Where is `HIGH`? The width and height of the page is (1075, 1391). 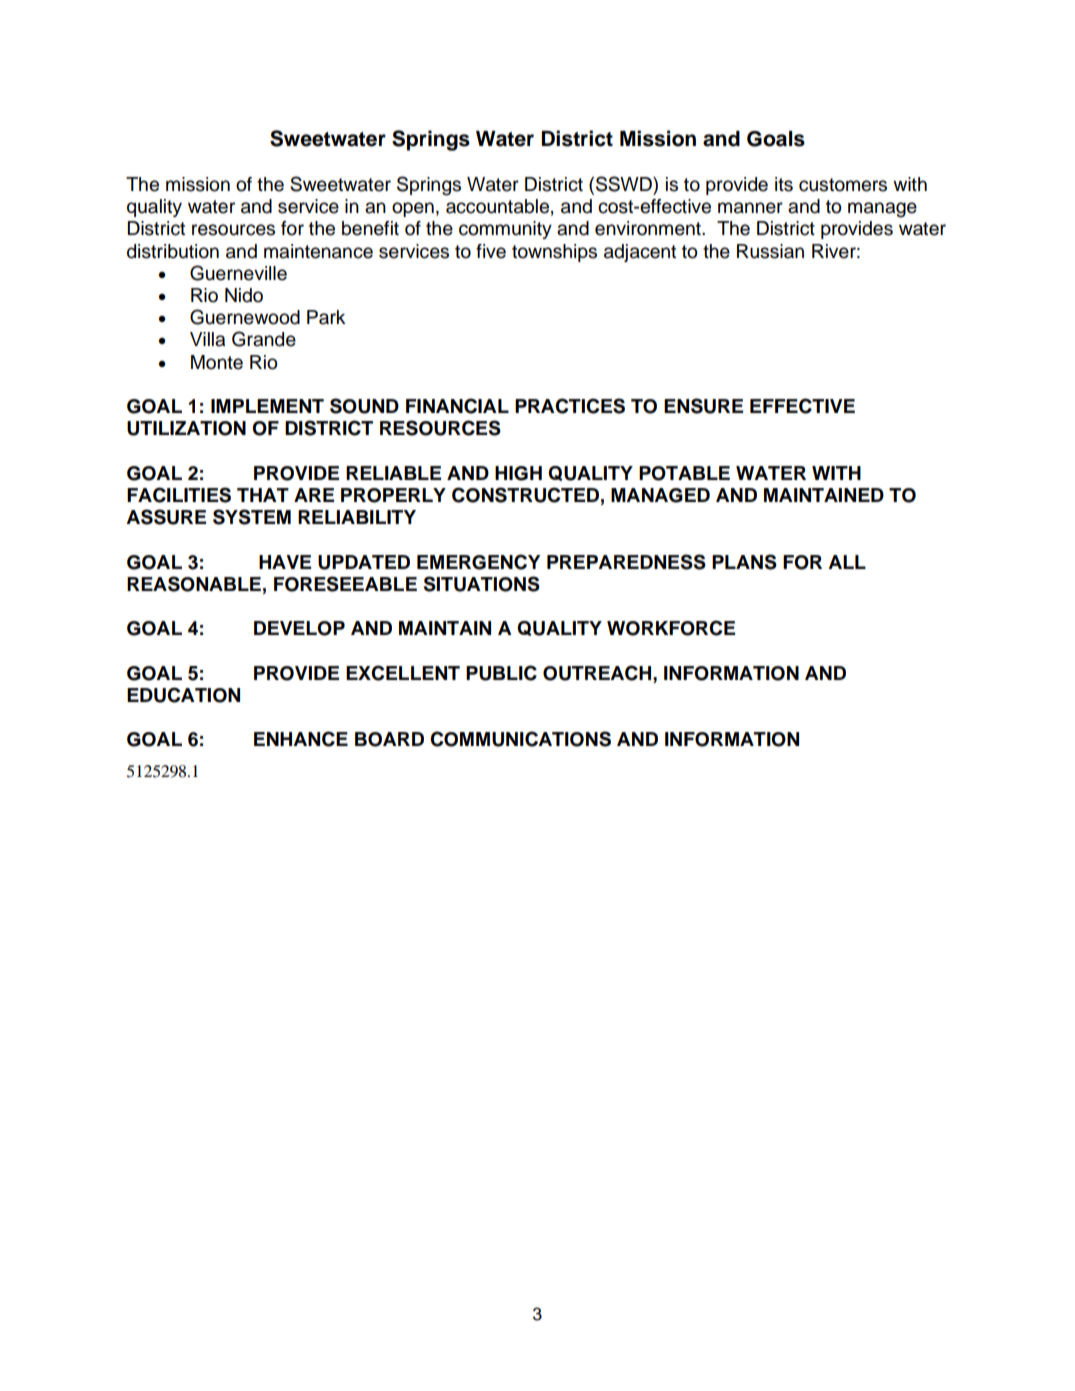
HIGH is located at coordinates (518, 473).
